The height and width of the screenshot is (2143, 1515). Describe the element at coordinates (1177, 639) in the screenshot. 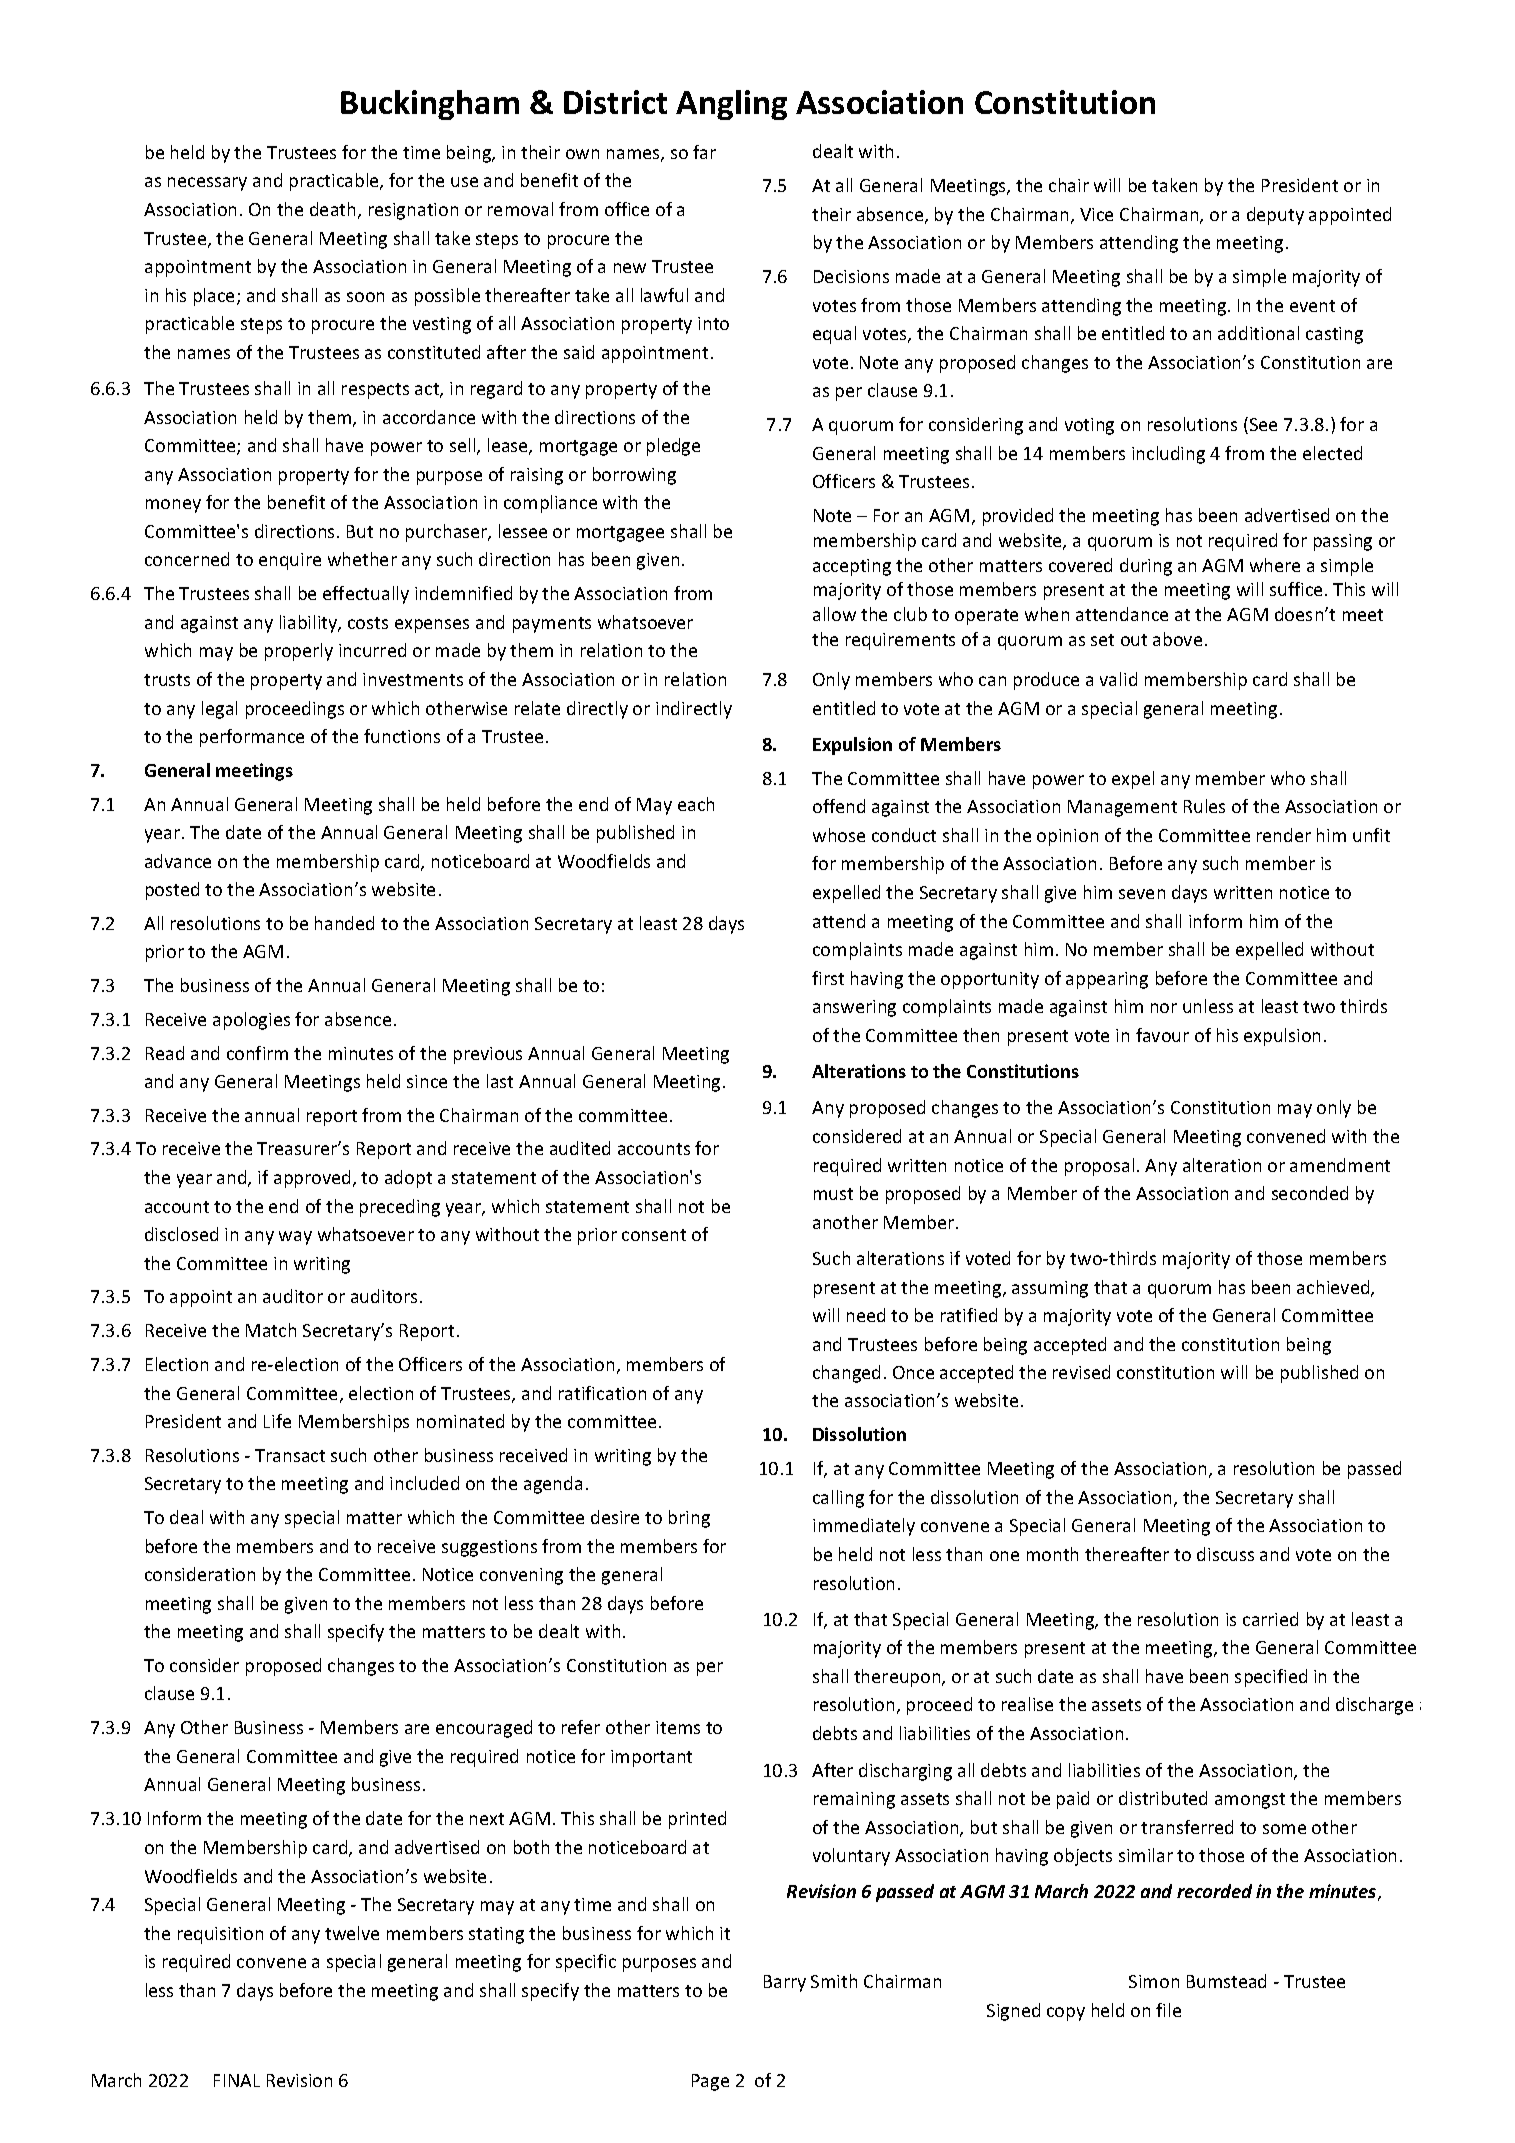

I see `above` at that location.
